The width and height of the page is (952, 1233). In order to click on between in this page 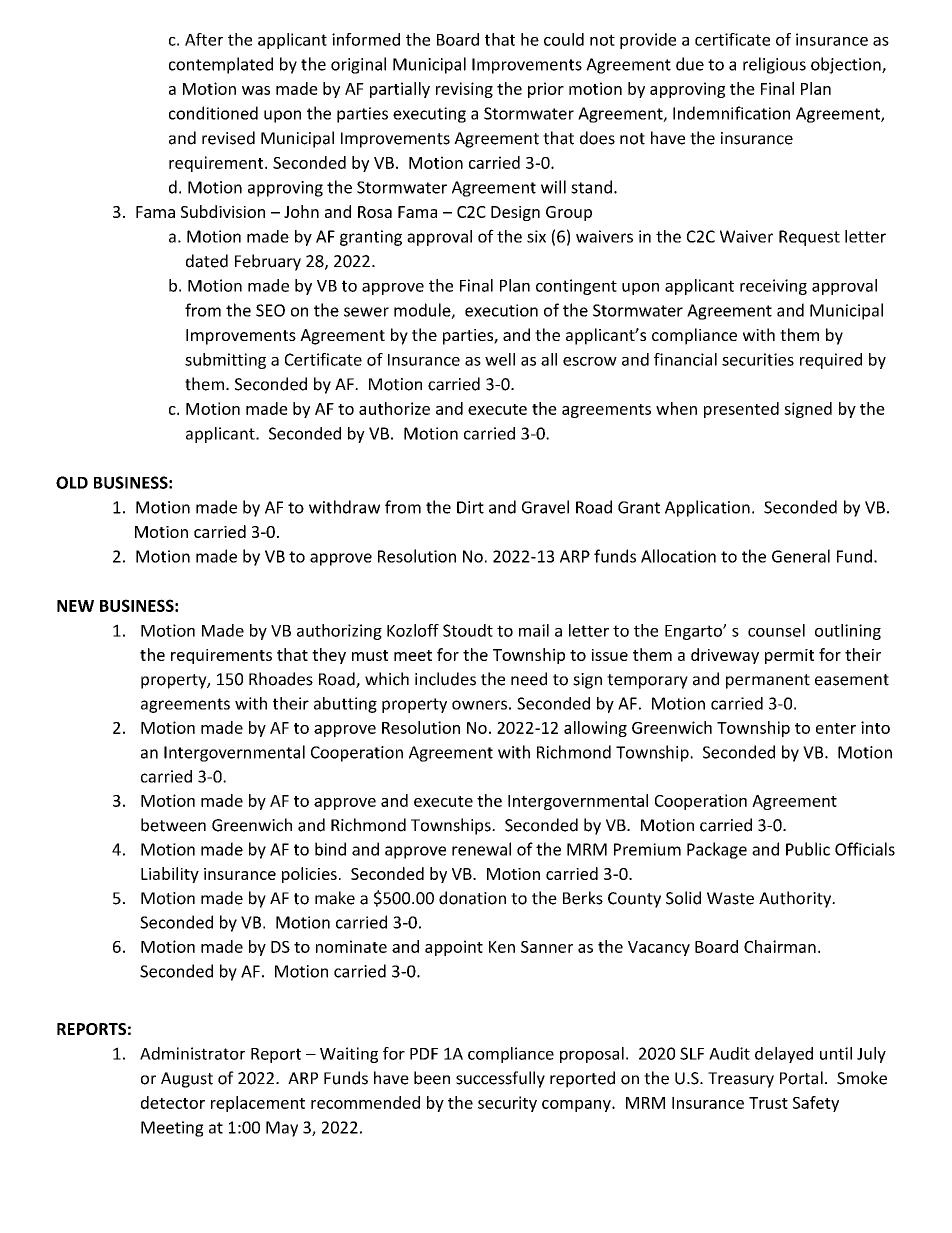, I will do `click(173, 825)`.
